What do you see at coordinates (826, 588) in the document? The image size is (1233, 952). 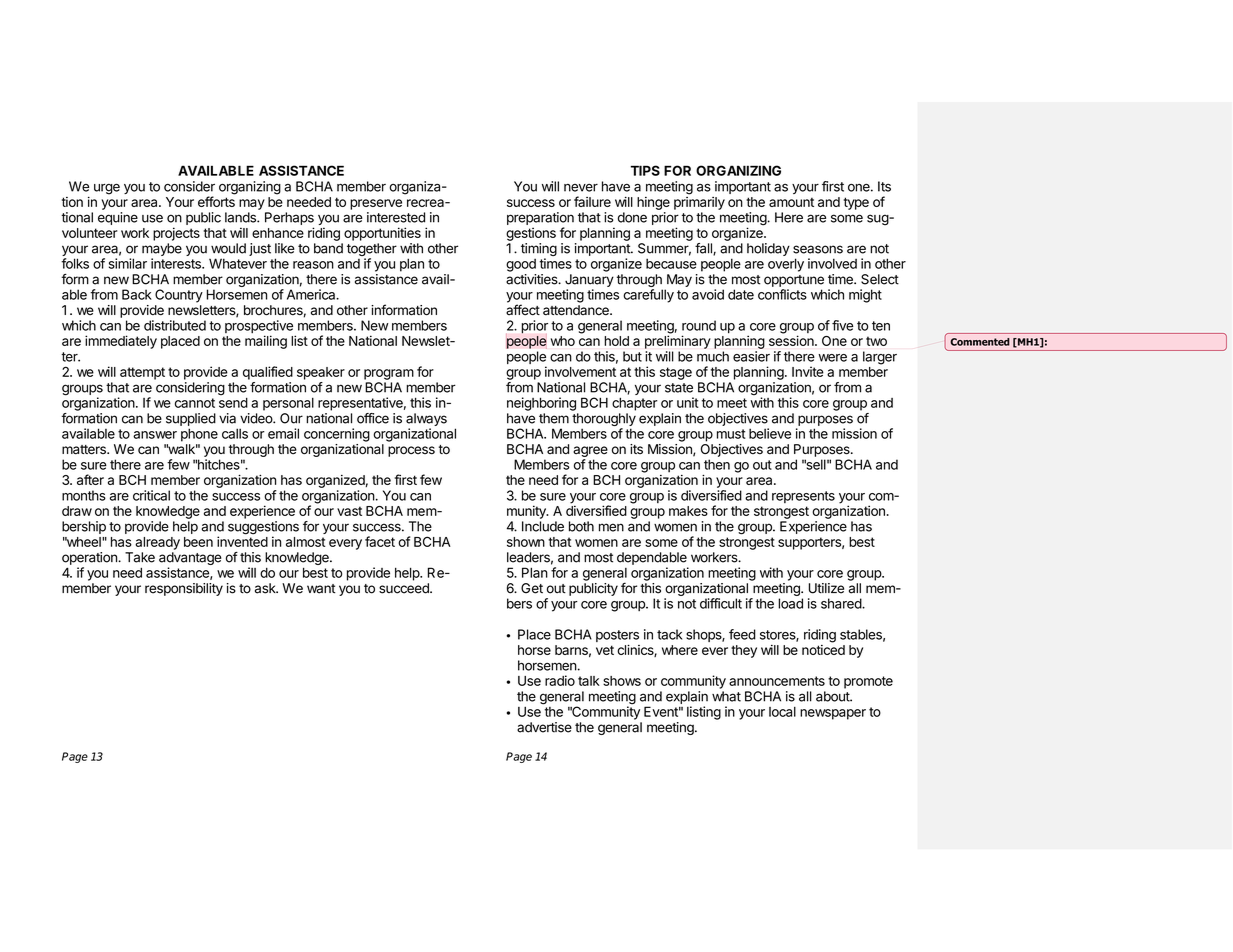 I see `Utilize` at bounding box center [826, 588].
